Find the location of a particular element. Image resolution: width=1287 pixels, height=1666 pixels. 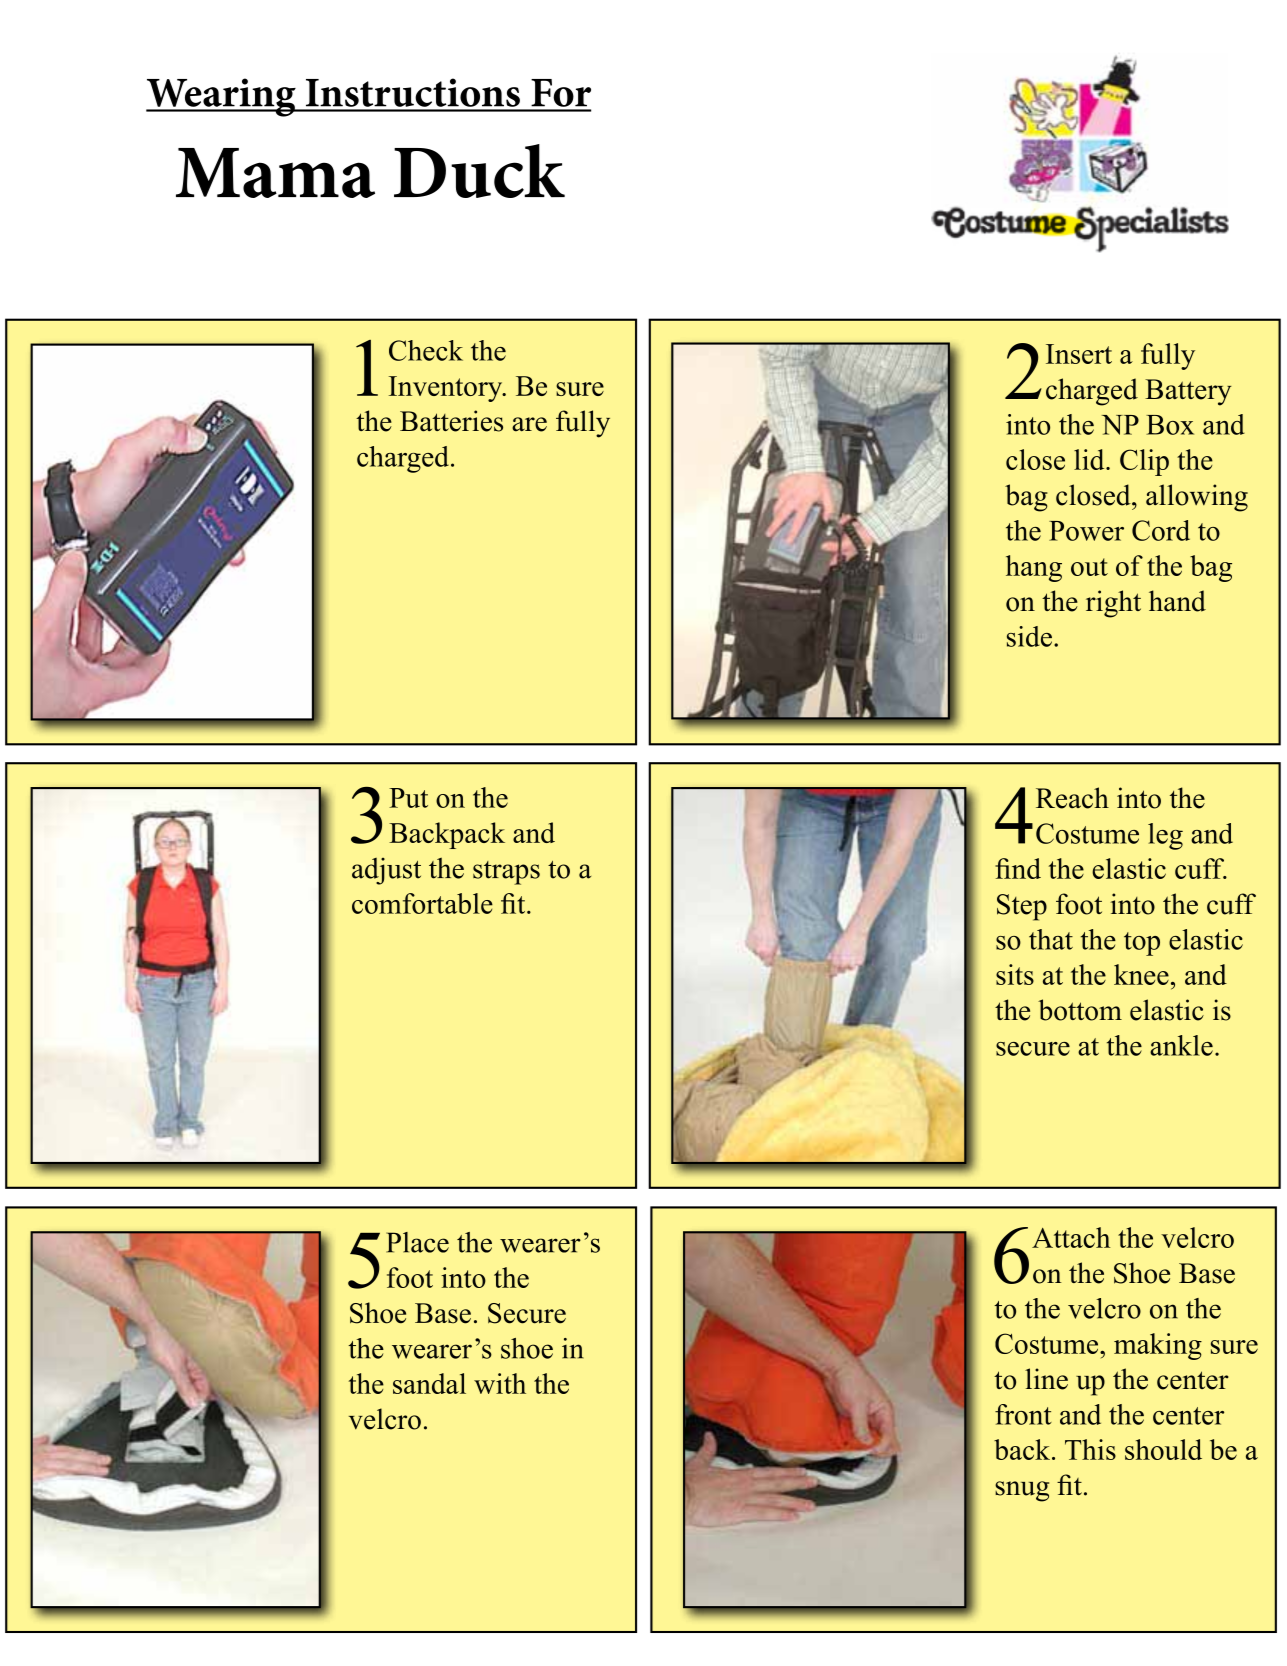

comfortable is located at coordinates (422, 903).
